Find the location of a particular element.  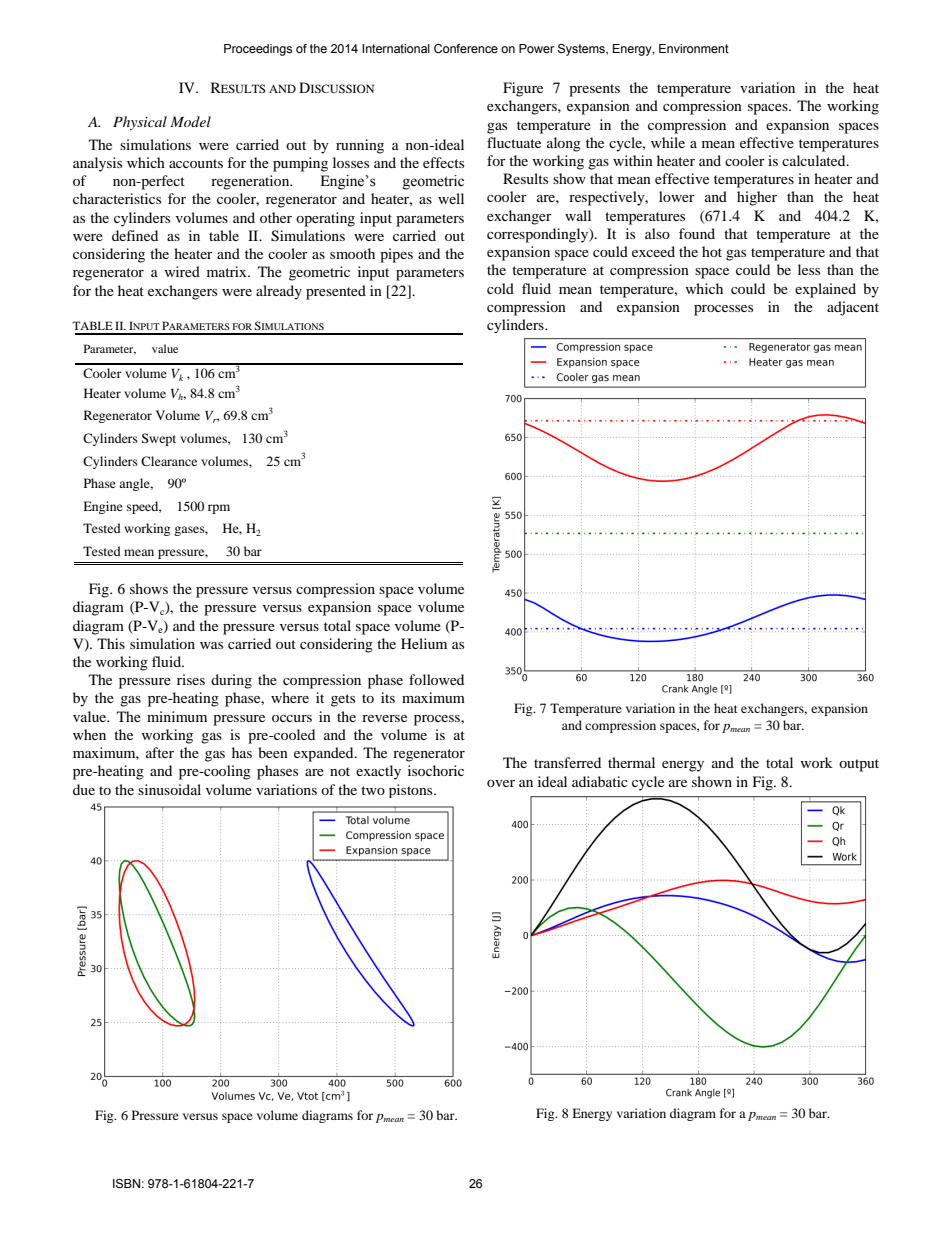

less is located at coordinates (809, 269).
